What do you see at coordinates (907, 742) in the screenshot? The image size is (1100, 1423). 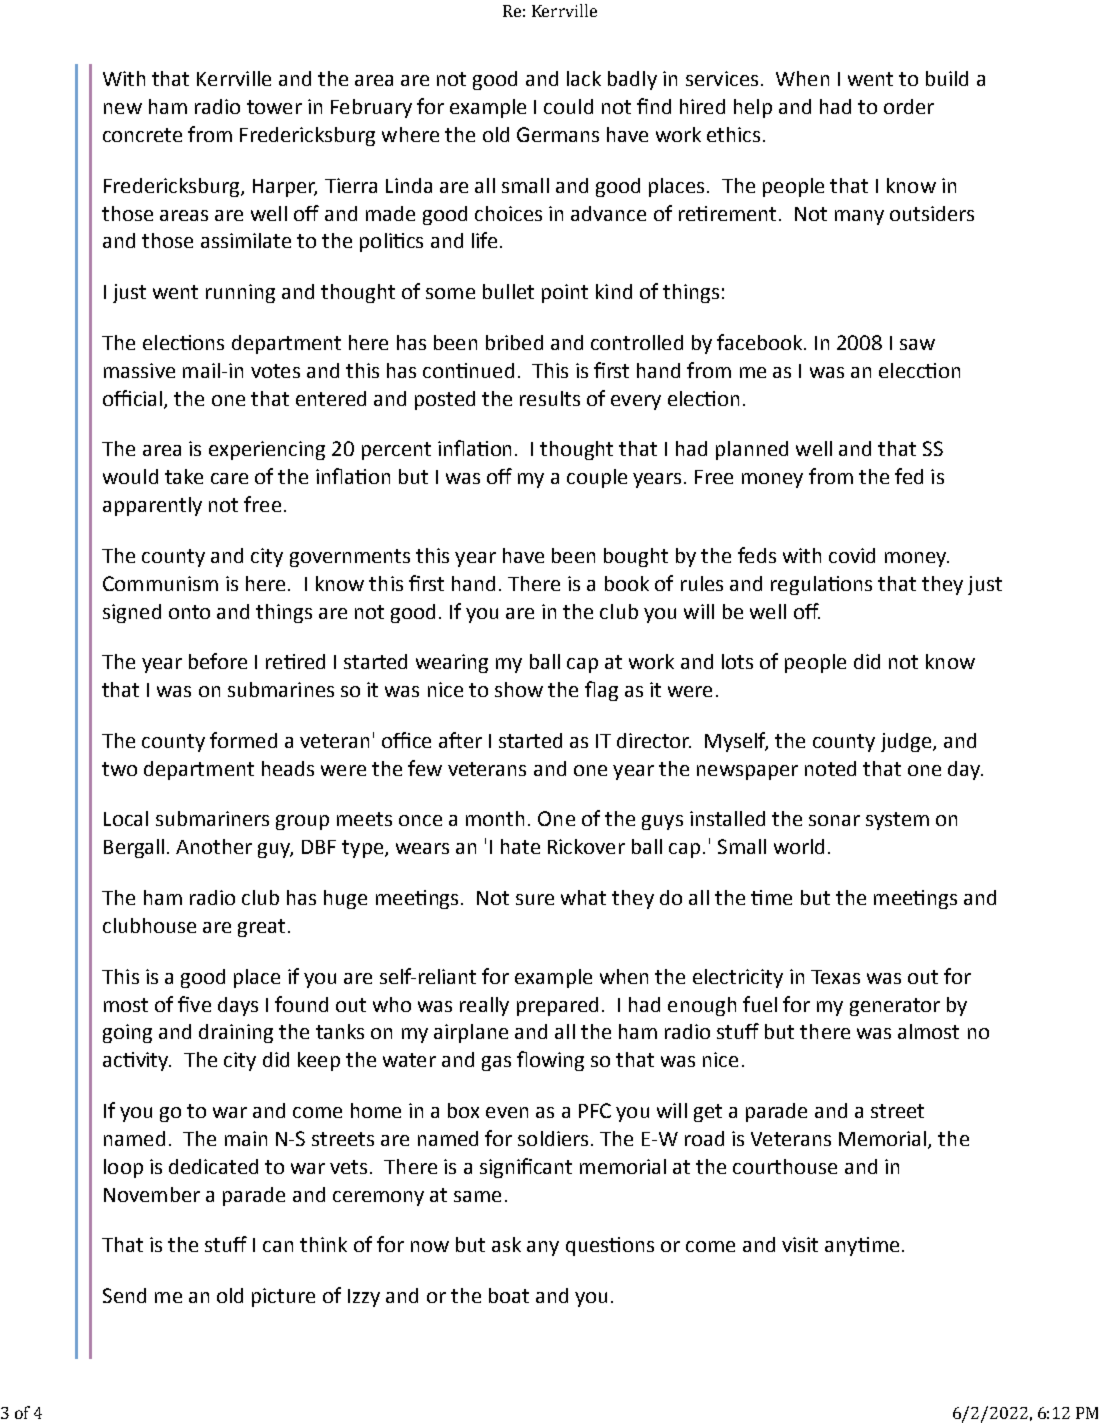 I see `judge` at bounding box center [907, 742].
